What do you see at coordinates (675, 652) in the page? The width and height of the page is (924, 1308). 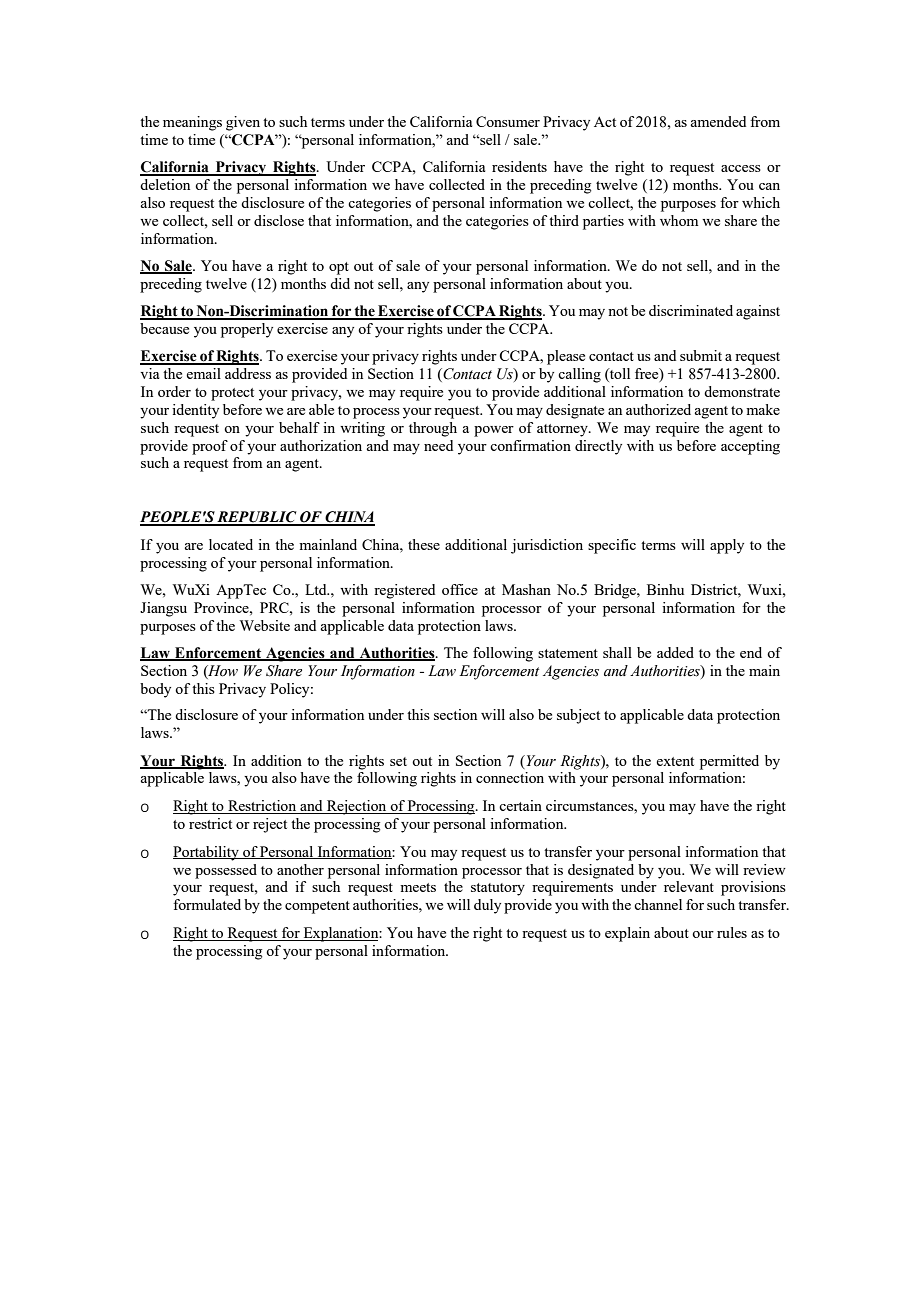 I see `added` at bounding box center [675, 652].
